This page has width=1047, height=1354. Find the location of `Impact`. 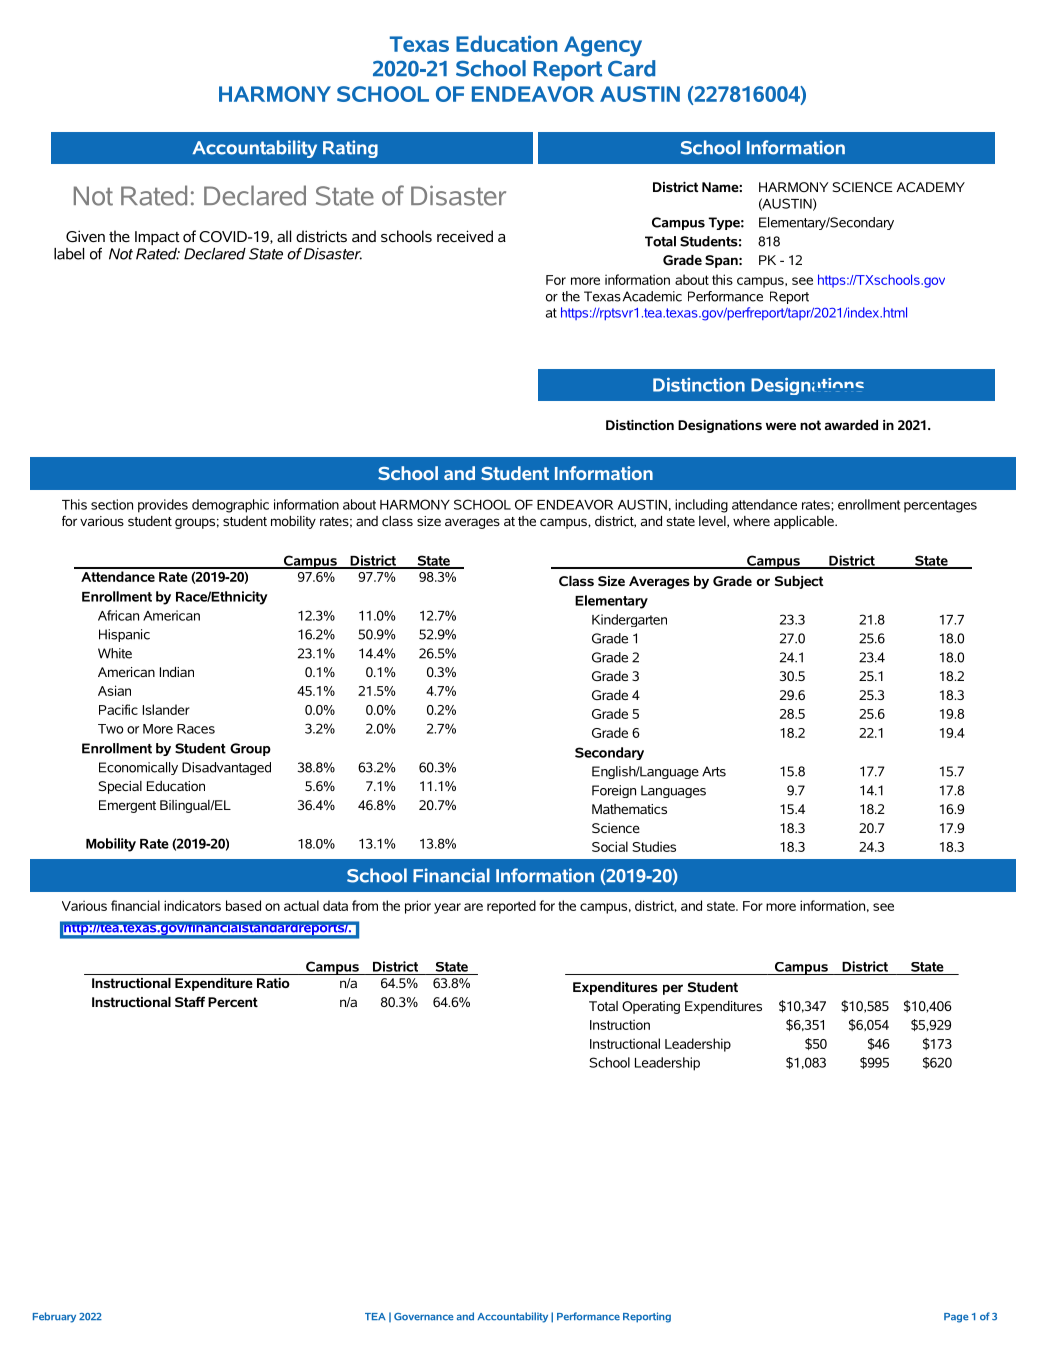

Impact is located at coordinates (157, 238).
